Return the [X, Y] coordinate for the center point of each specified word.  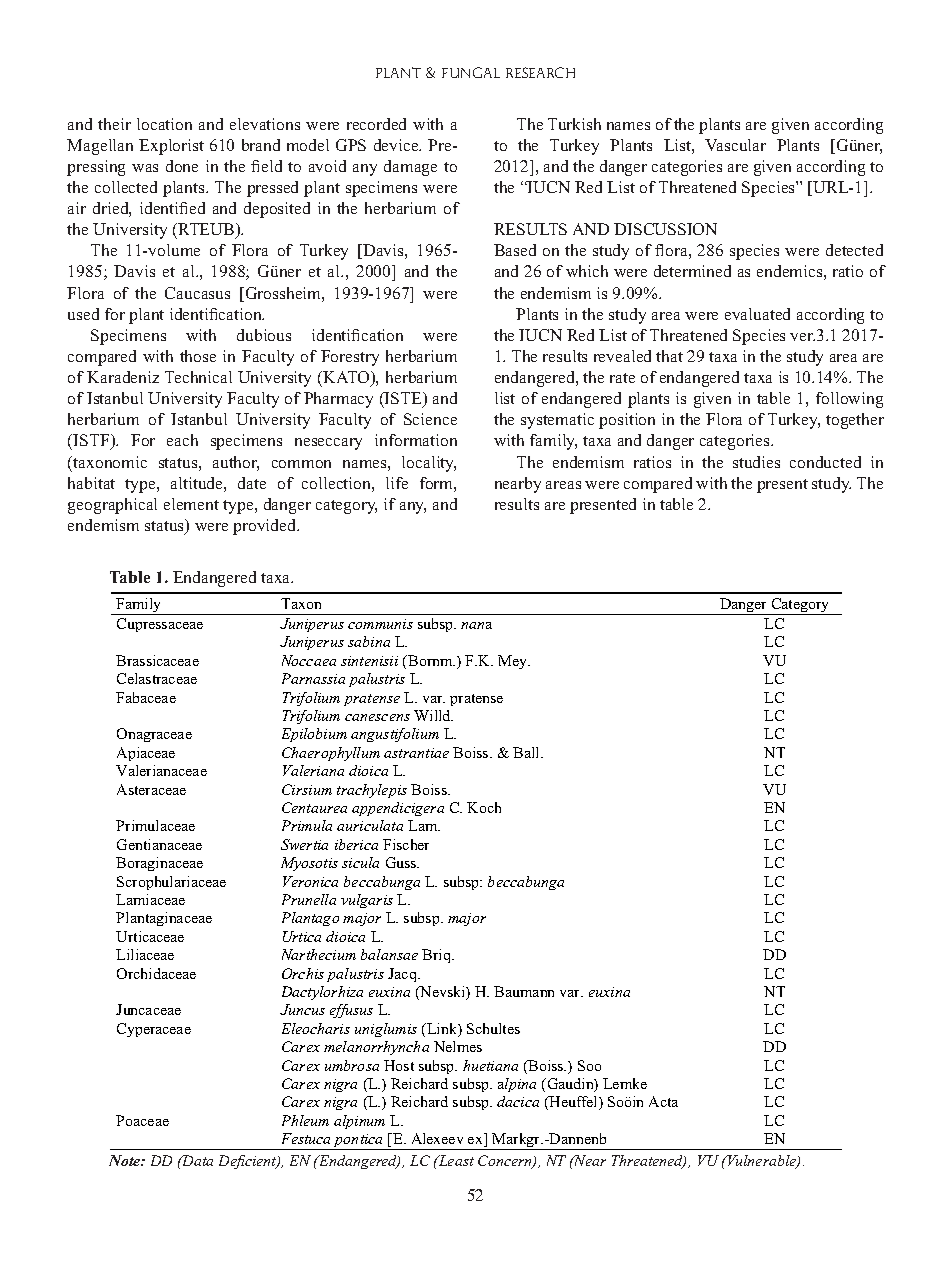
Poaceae [142, 1120]
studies [756, 462]
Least [455, 1160]
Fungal [471, 72]
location [164, 124]
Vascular [735, 145]
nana [476, 625]
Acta [663, 1101]
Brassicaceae [157, 660]
